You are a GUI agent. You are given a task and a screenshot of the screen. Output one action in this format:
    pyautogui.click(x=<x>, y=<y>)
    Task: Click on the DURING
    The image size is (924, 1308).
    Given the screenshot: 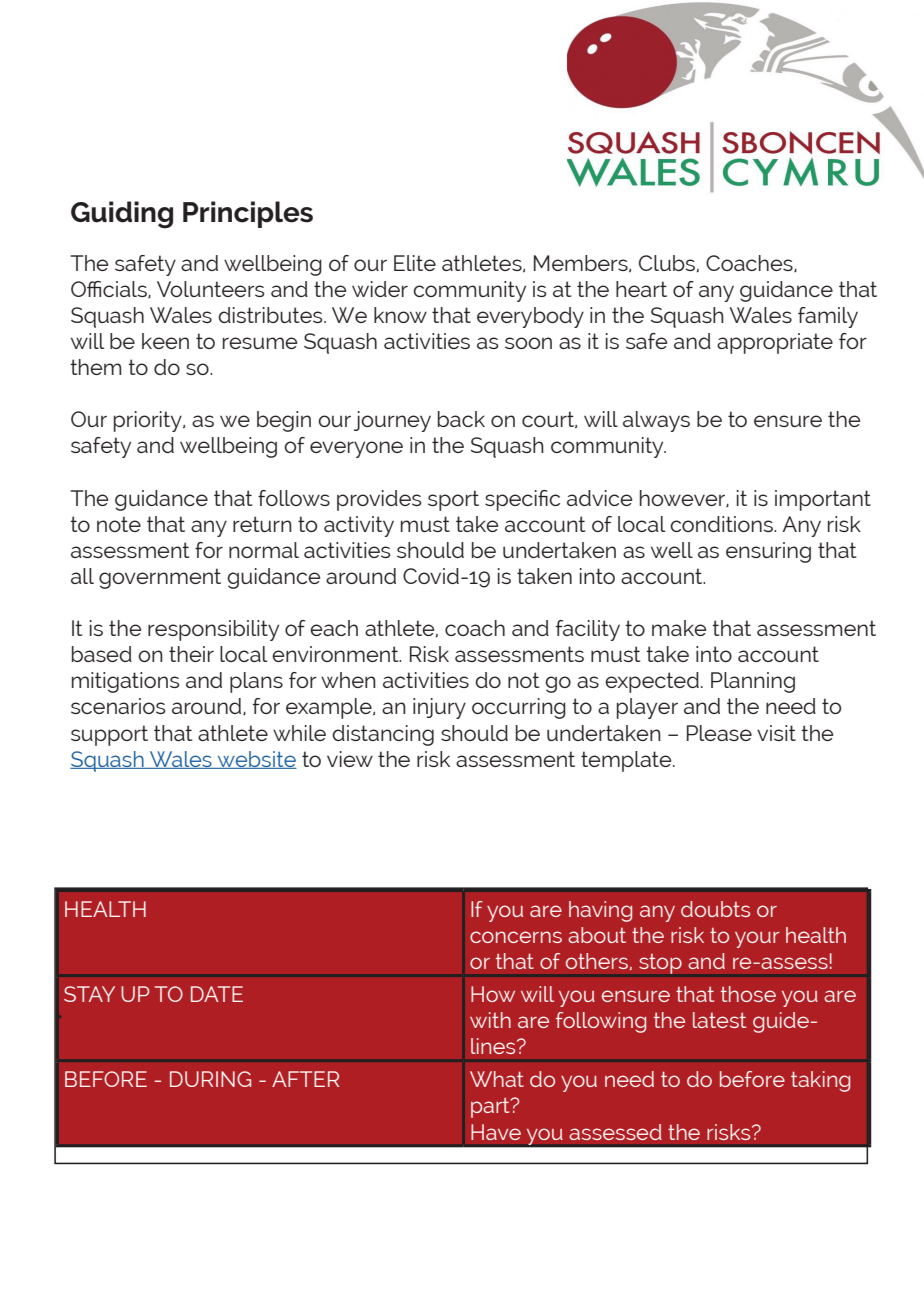 What is the action you would take?
    pyautogui.click(x=210, y=1079)
